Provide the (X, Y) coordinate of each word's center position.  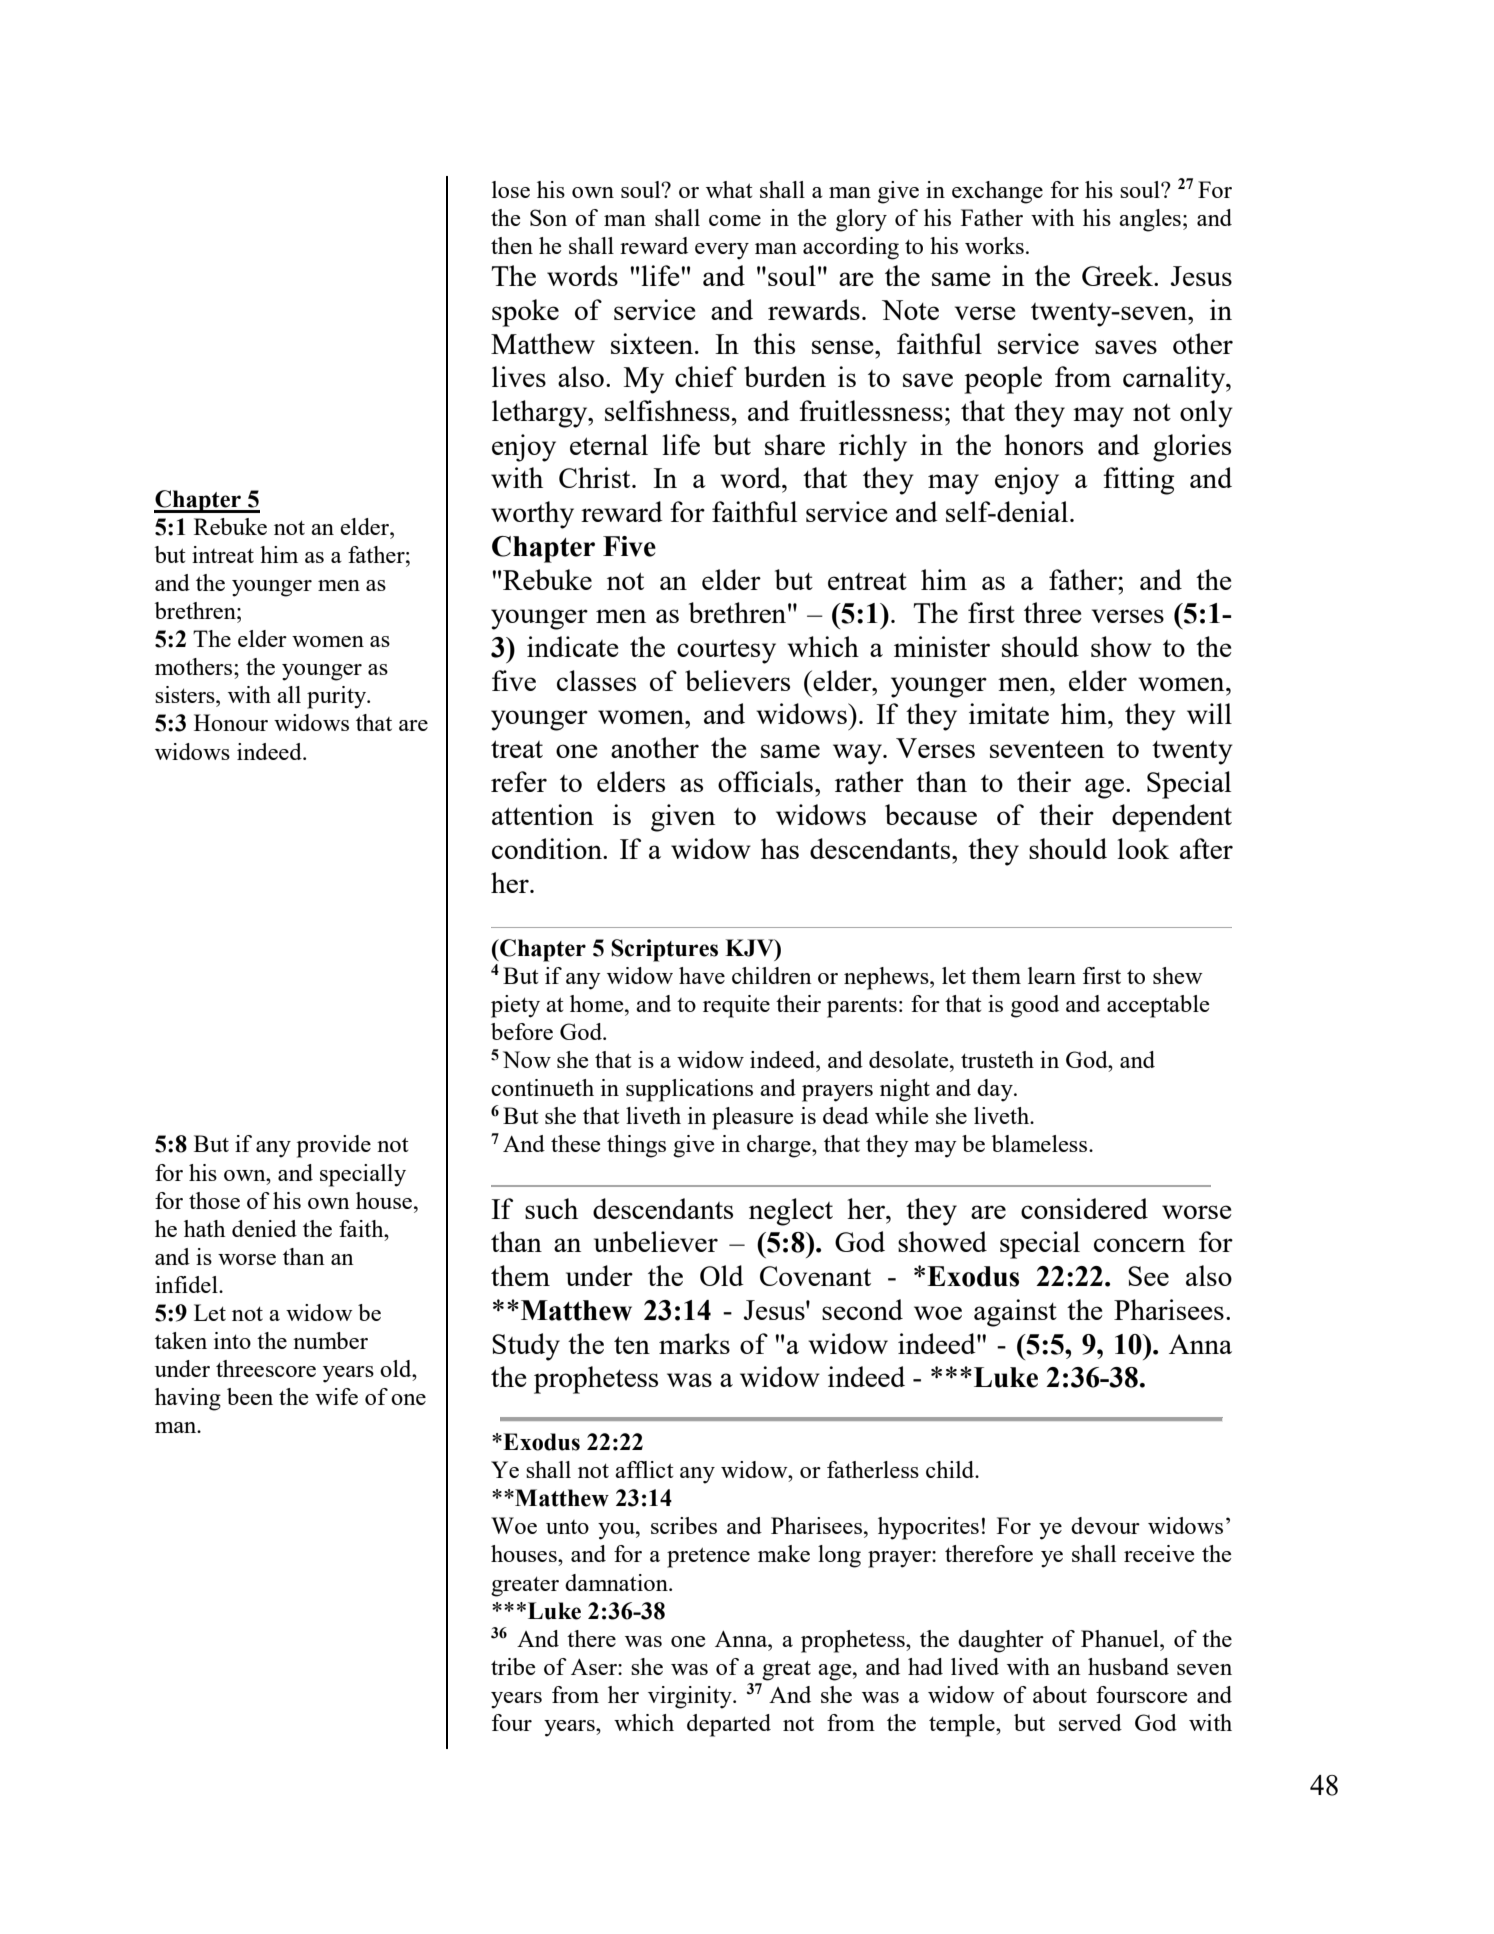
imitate (1009, 713)
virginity (691, 1697)
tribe (513, 1666)
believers (737, 680)
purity (338, 697)
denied (264, 1228)
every (722, 251)
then (512, 245)
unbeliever (656, 1241)
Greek (1118, 275)
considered (1084, 1208)
